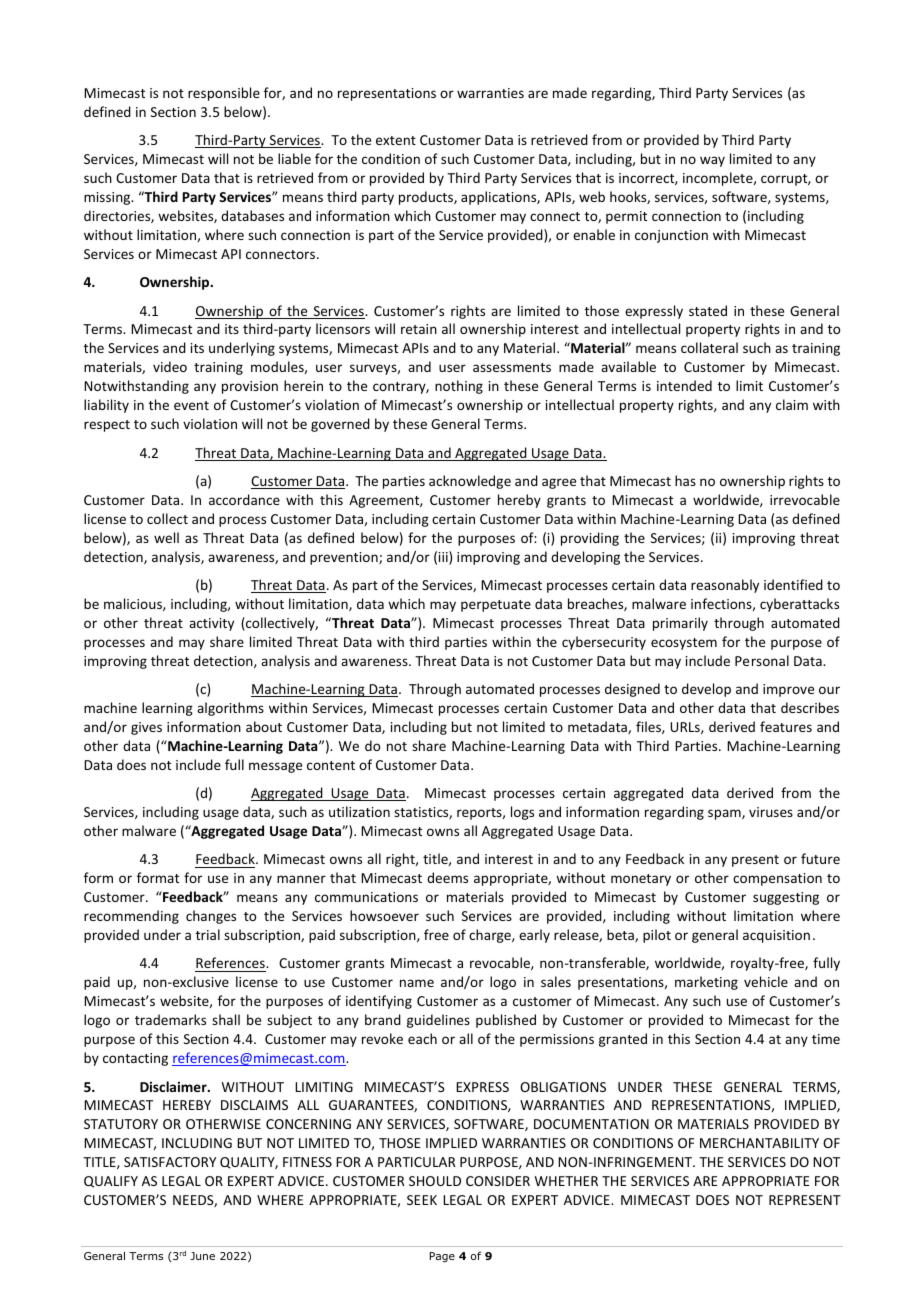 The height and width of the screenshot is (1307, 924). I want to click on June, so click(202, 1256).
